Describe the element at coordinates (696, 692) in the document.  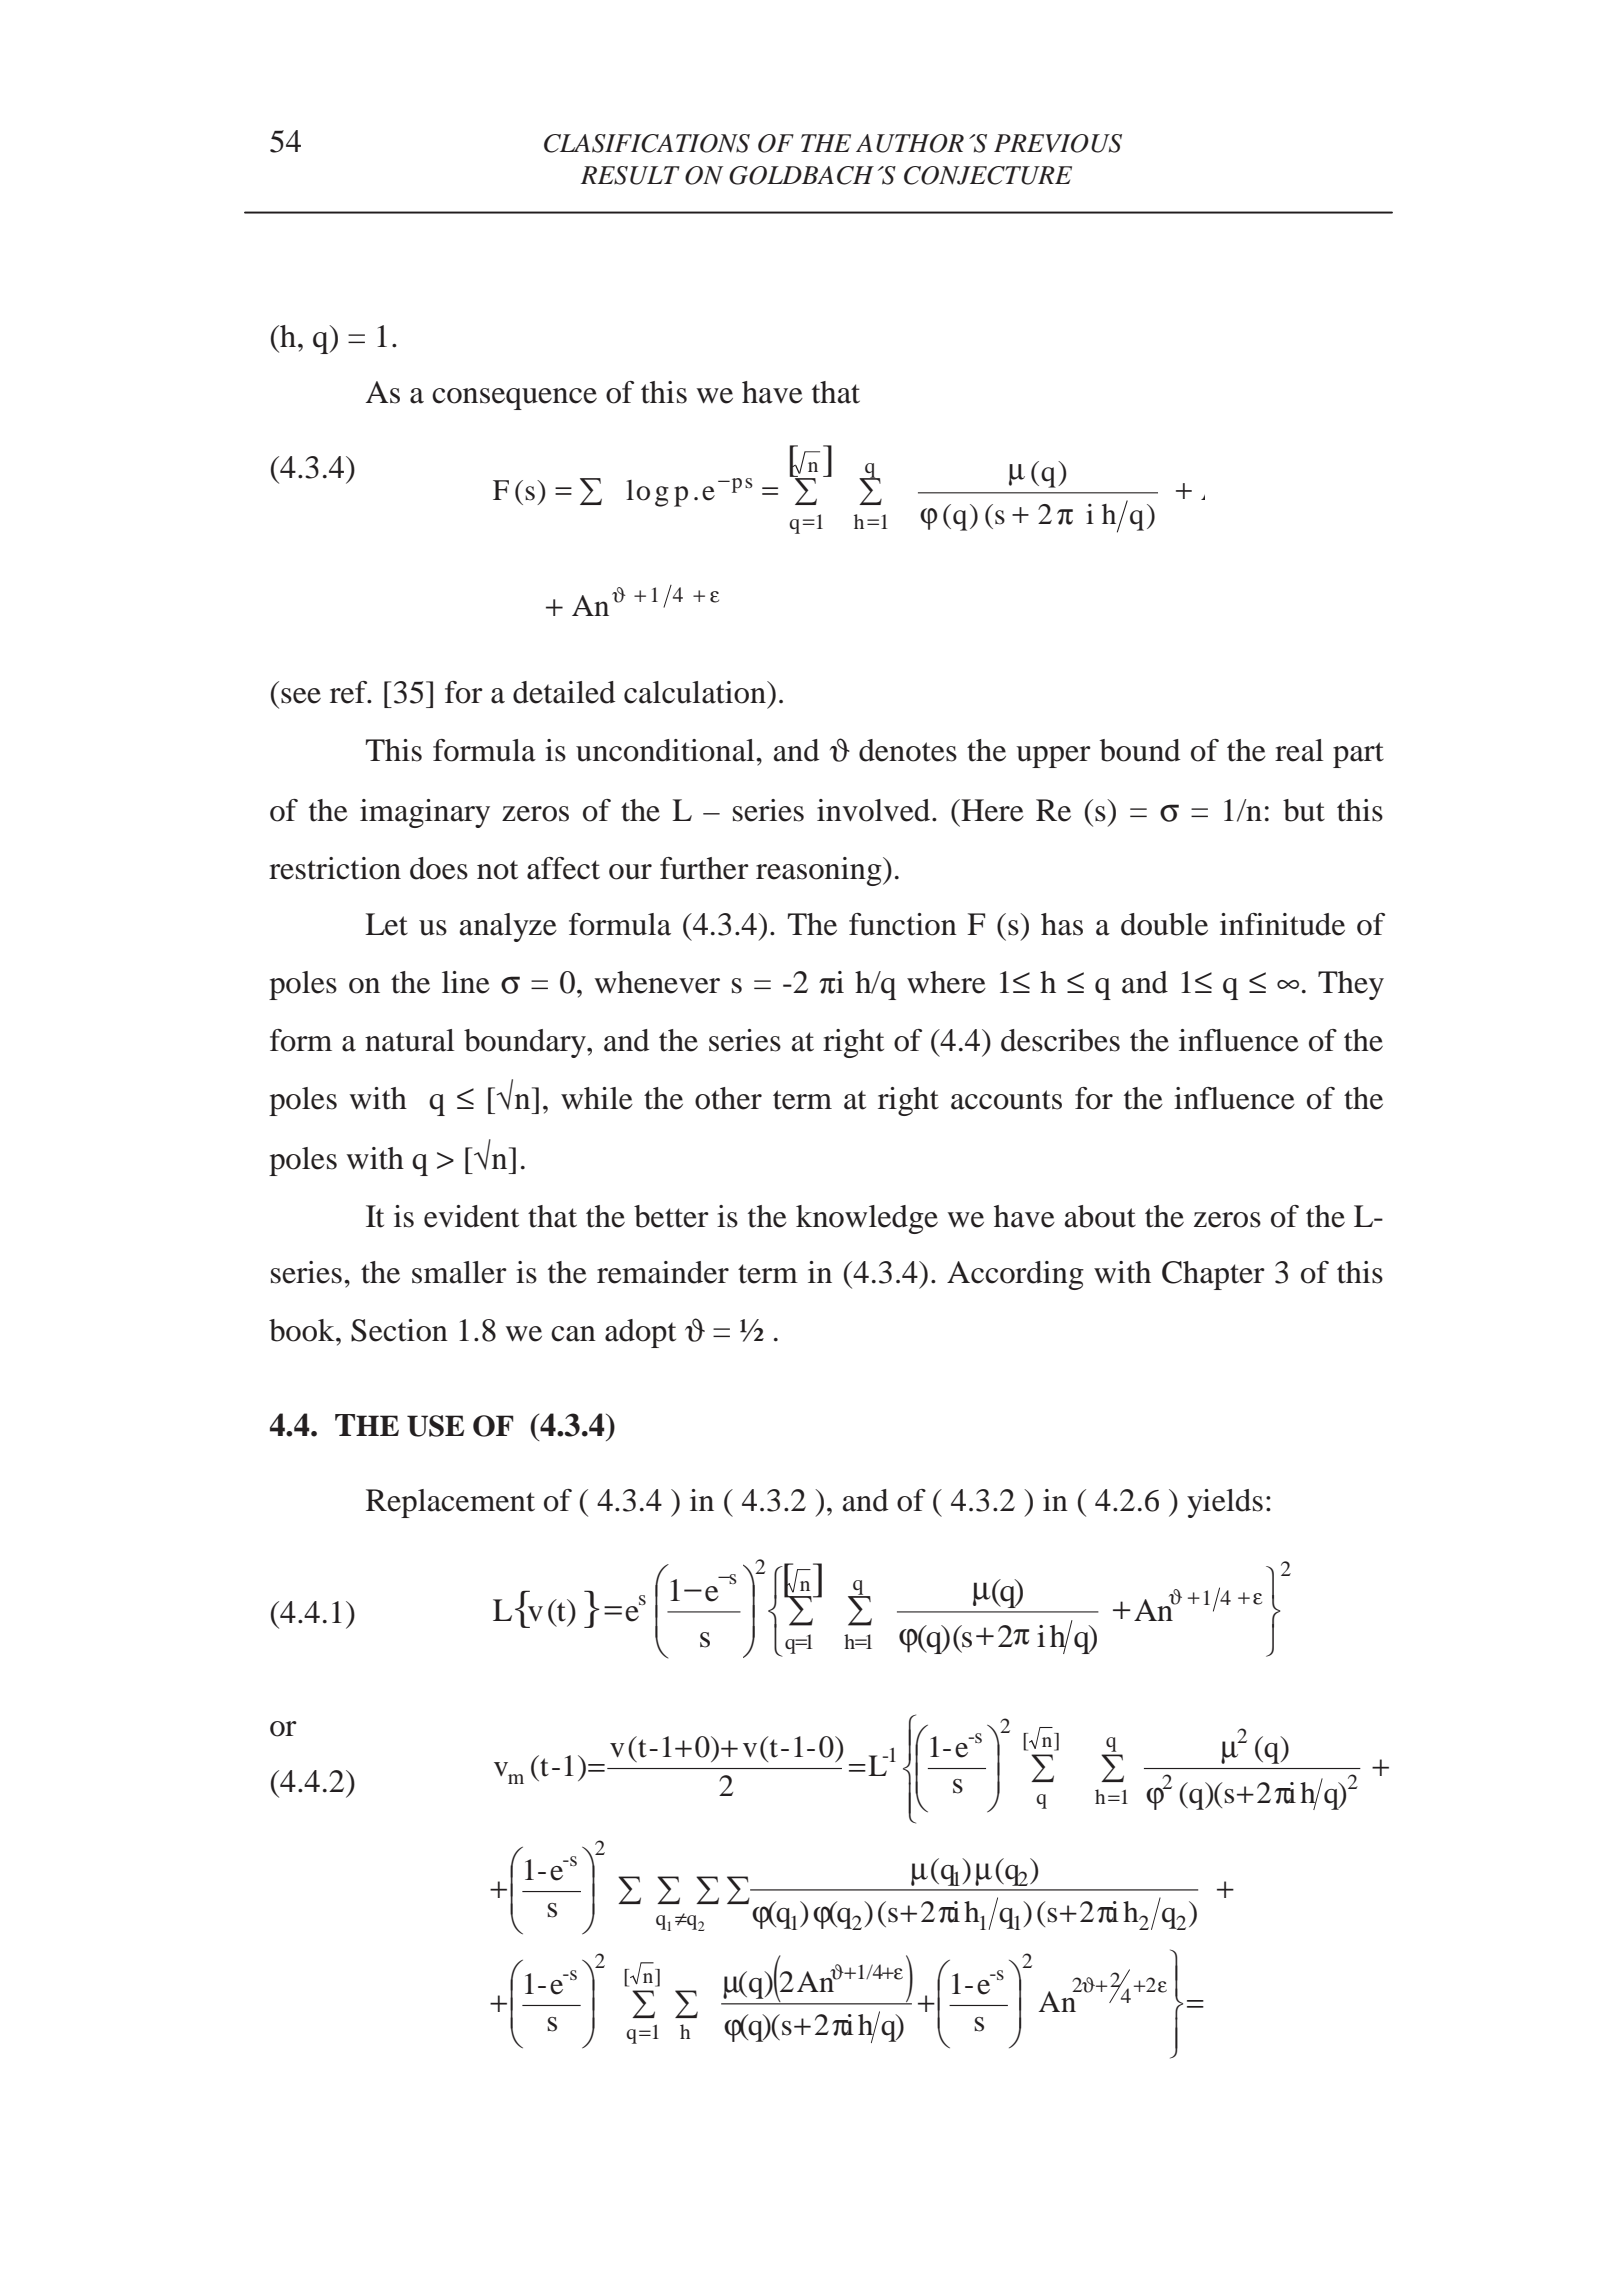
I see `calculation` at that location.
